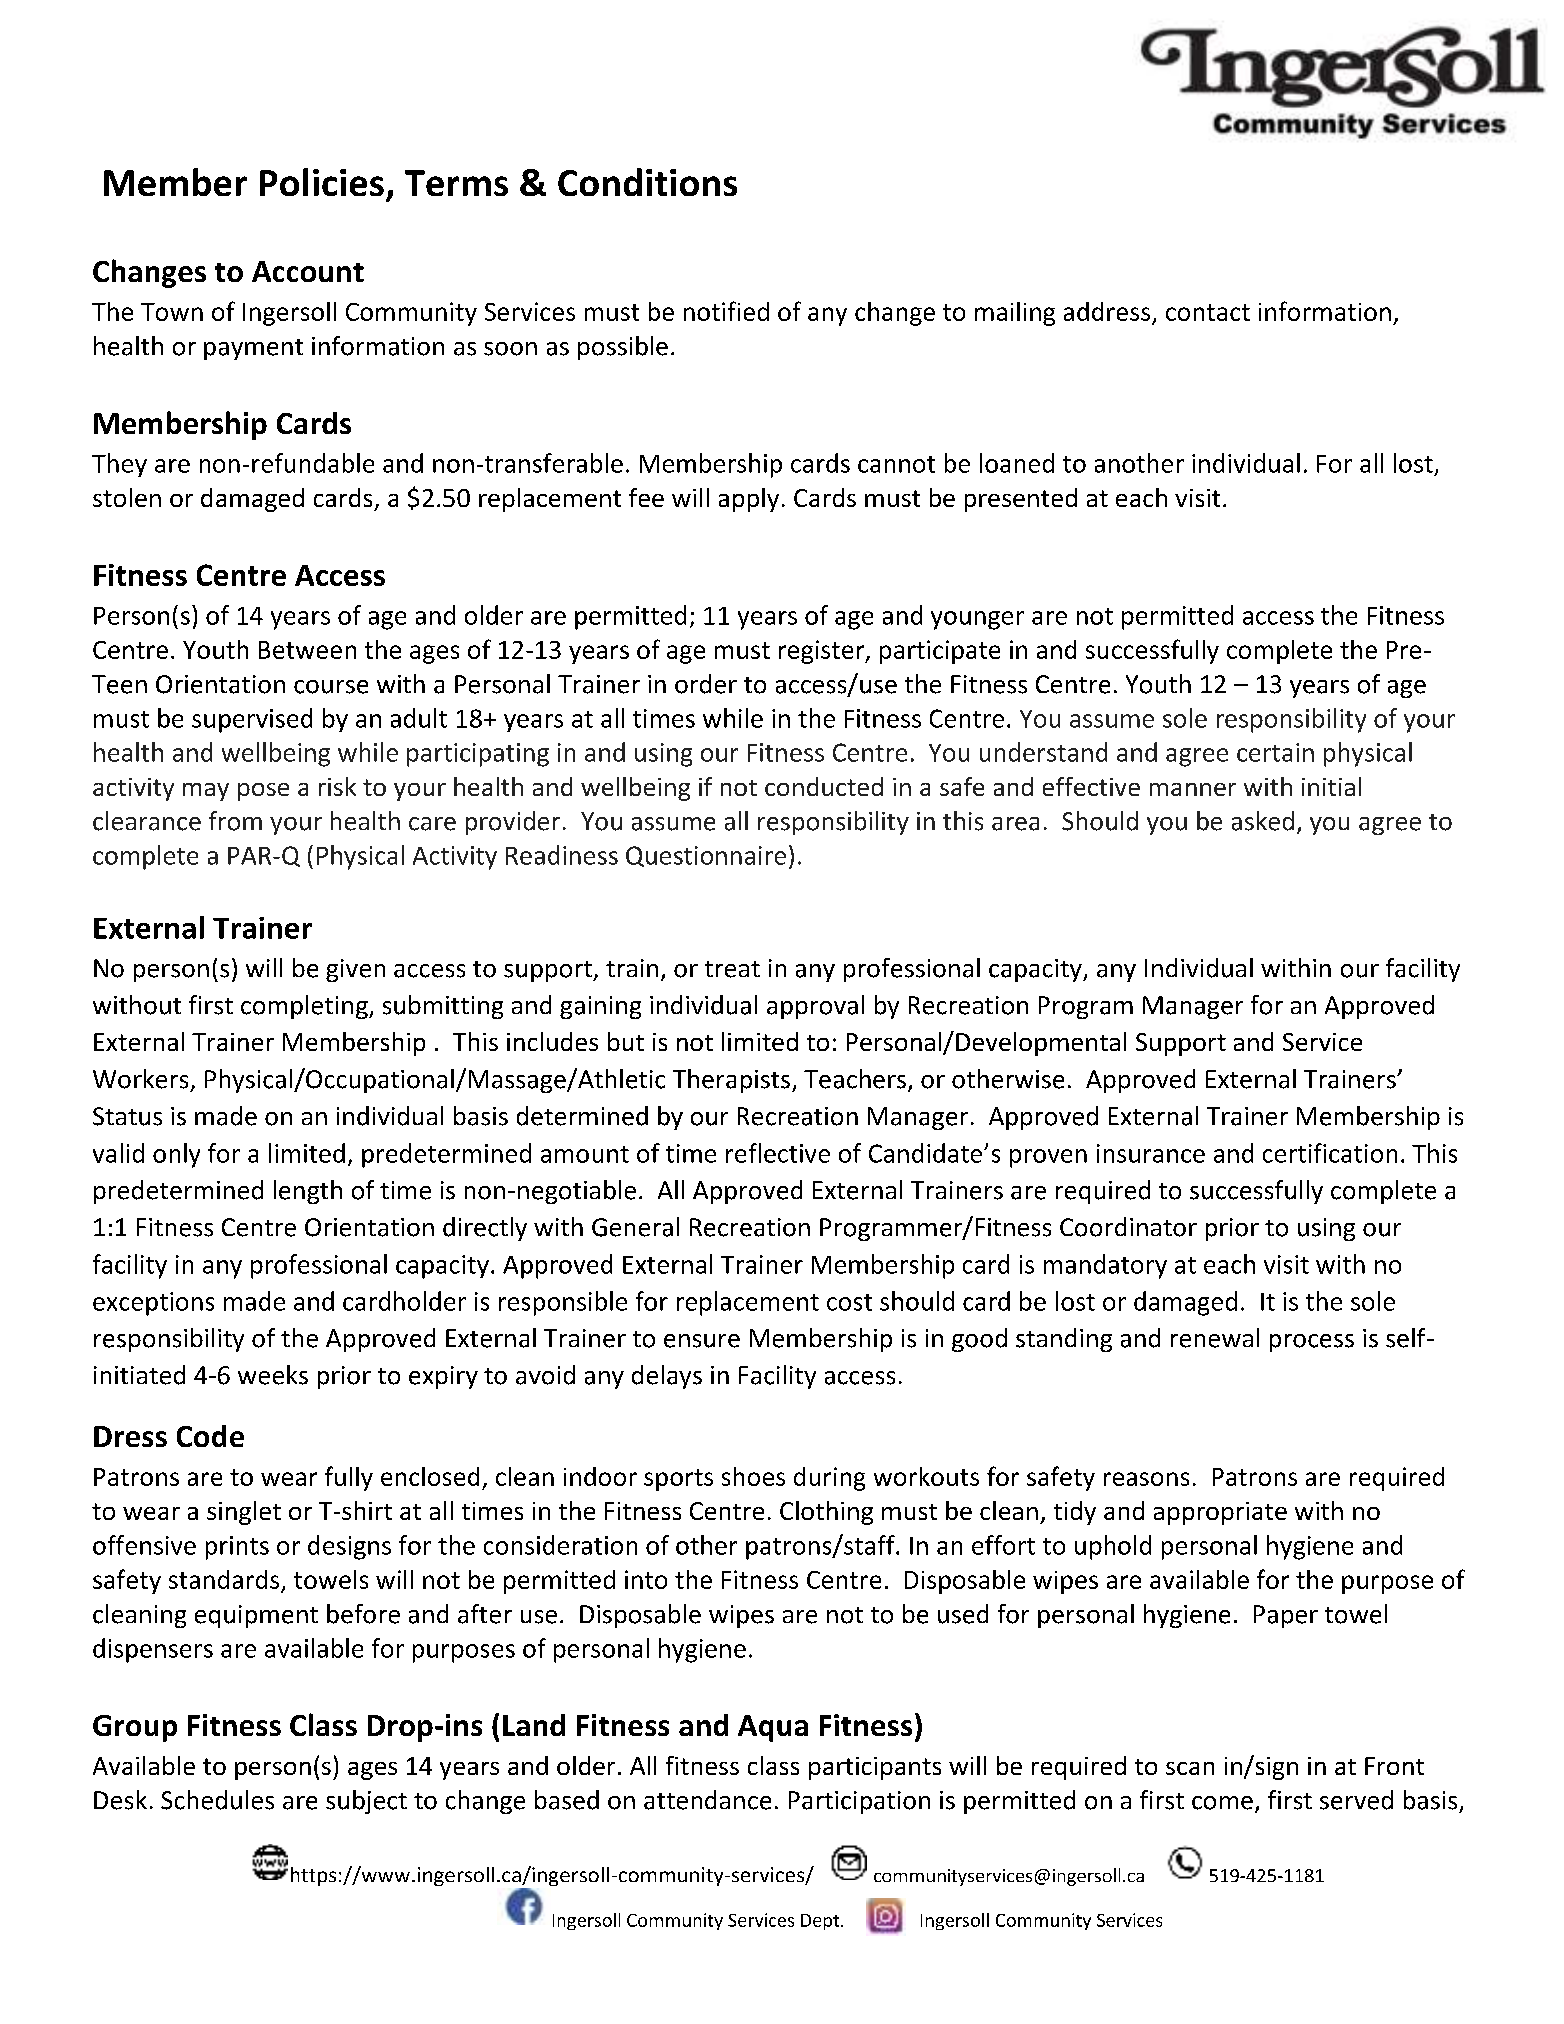  What do you see at coordinates (305, 1007) in the screenshot?
I see `completing` at bounding box center [305, 1007].
